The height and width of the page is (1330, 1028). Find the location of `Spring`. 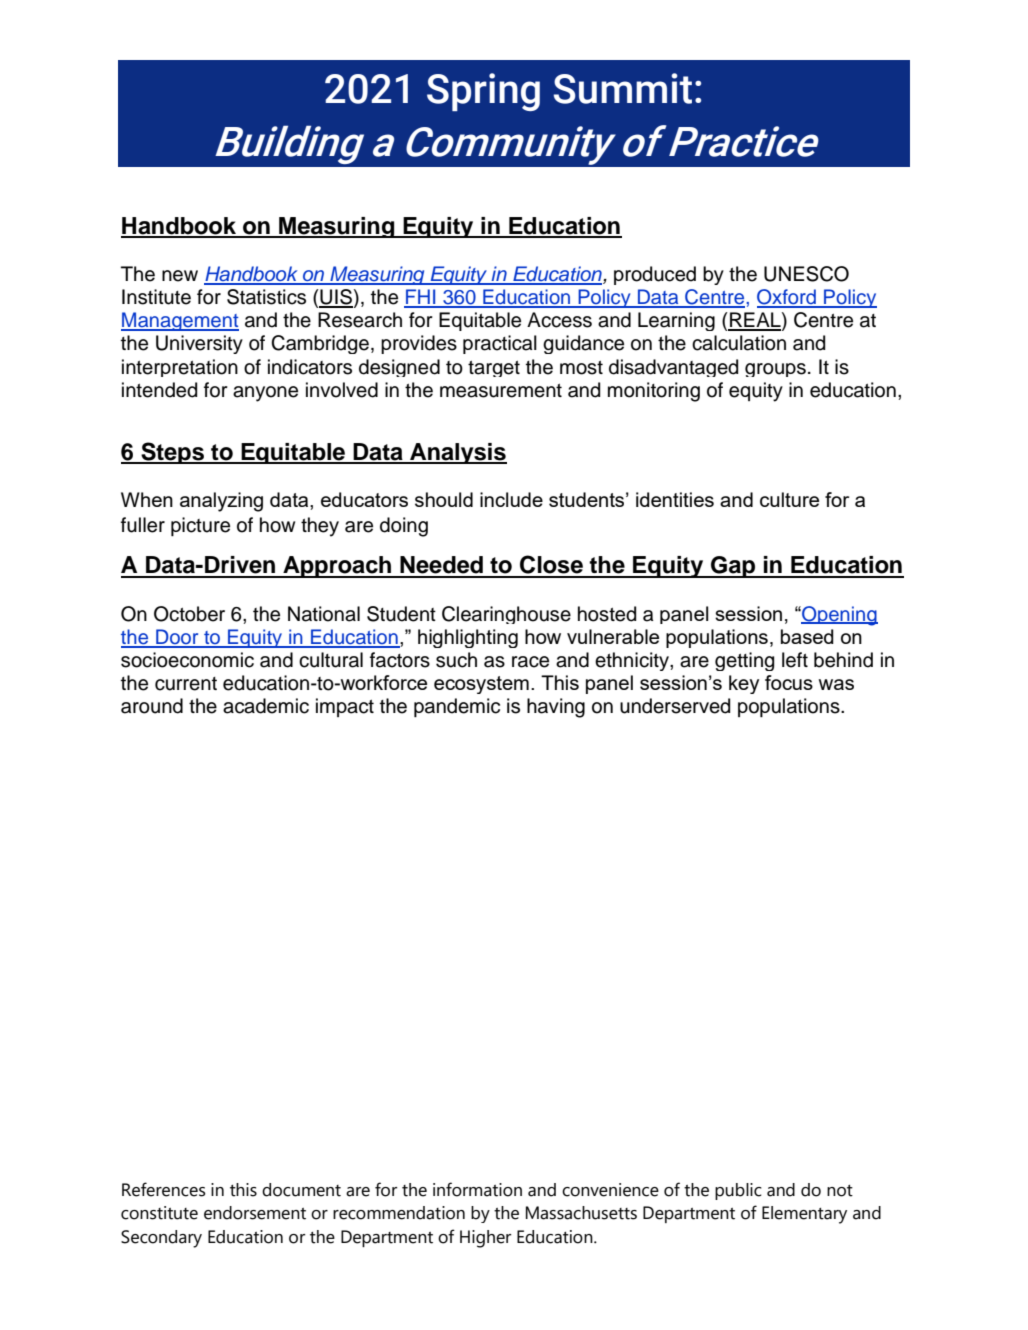

Spring is located at coordinates (483, 92).
